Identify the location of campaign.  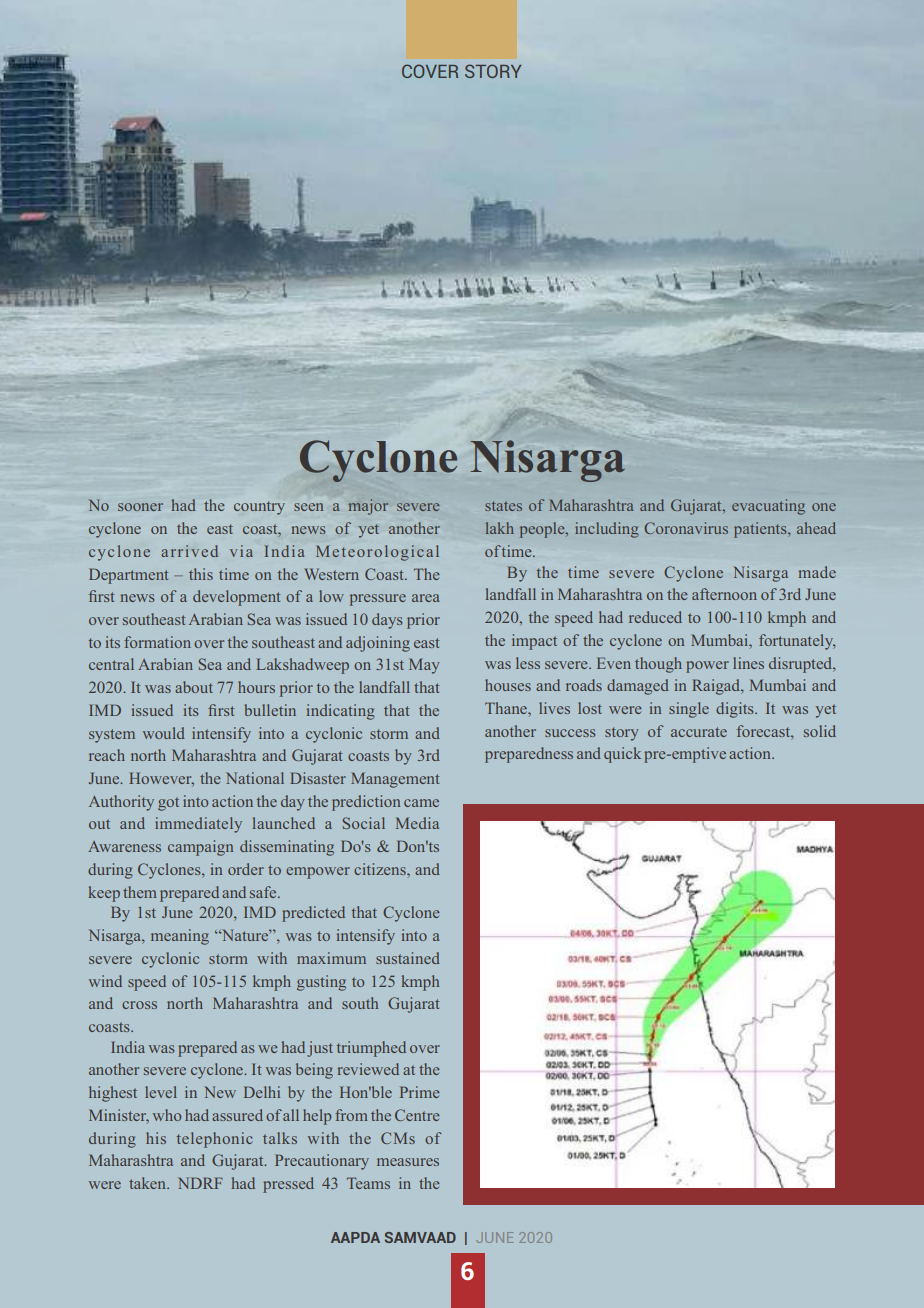
(200, 848).
